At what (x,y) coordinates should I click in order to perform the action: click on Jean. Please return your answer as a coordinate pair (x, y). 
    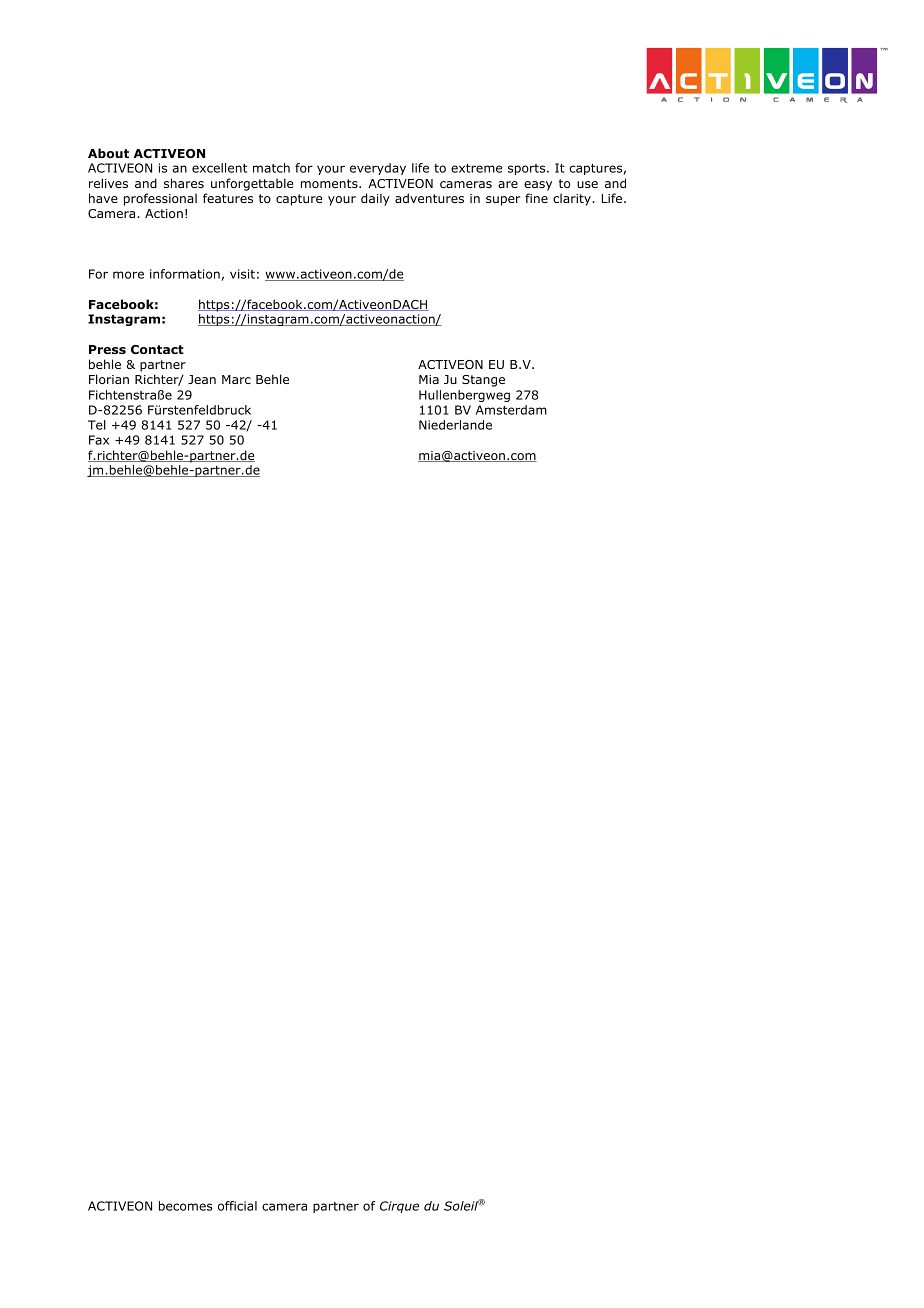
    Looking at the image, I should click on (202, 379).
